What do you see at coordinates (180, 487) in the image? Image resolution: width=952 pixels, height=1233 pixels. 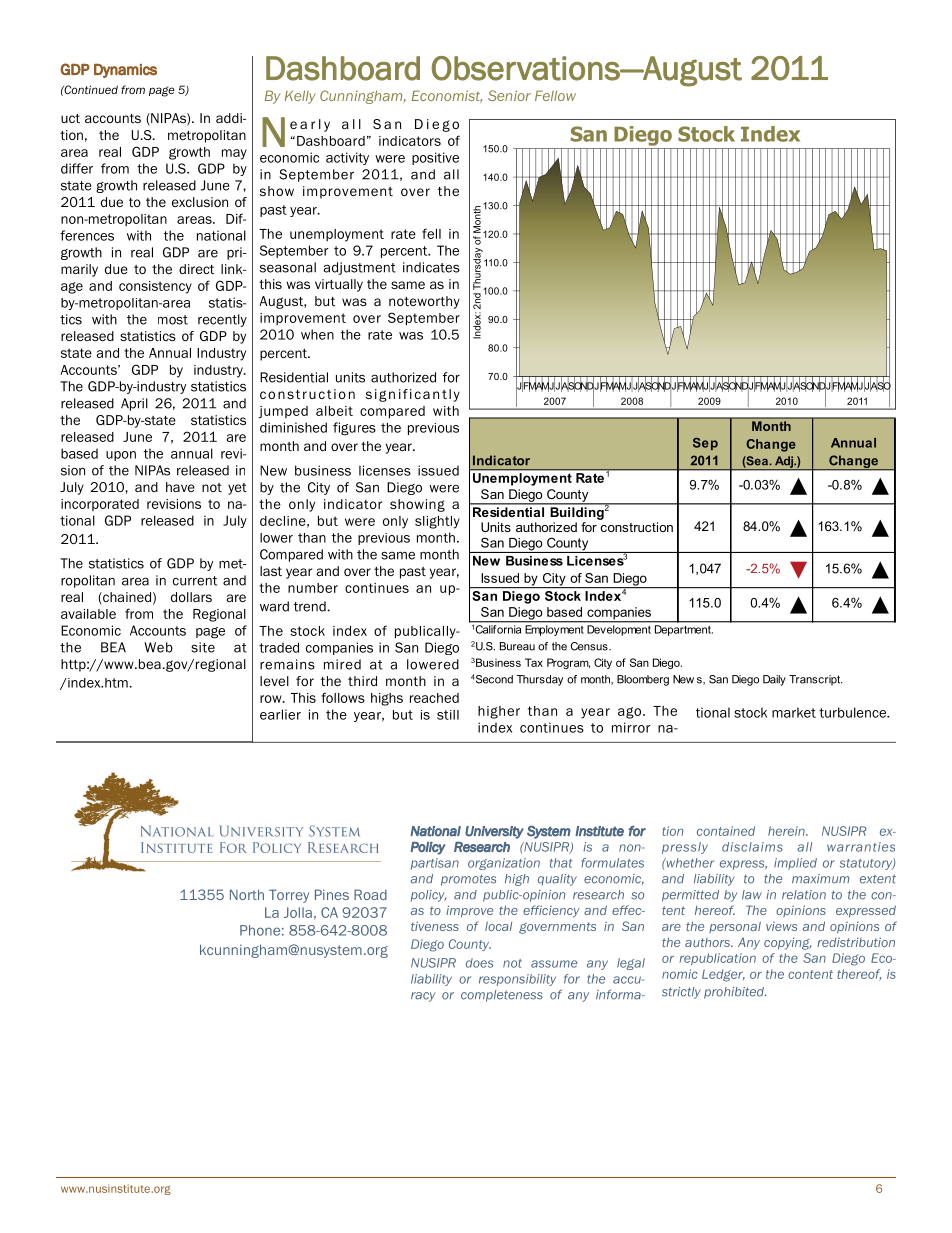 I see `have` at bounding box center [180, 487].
